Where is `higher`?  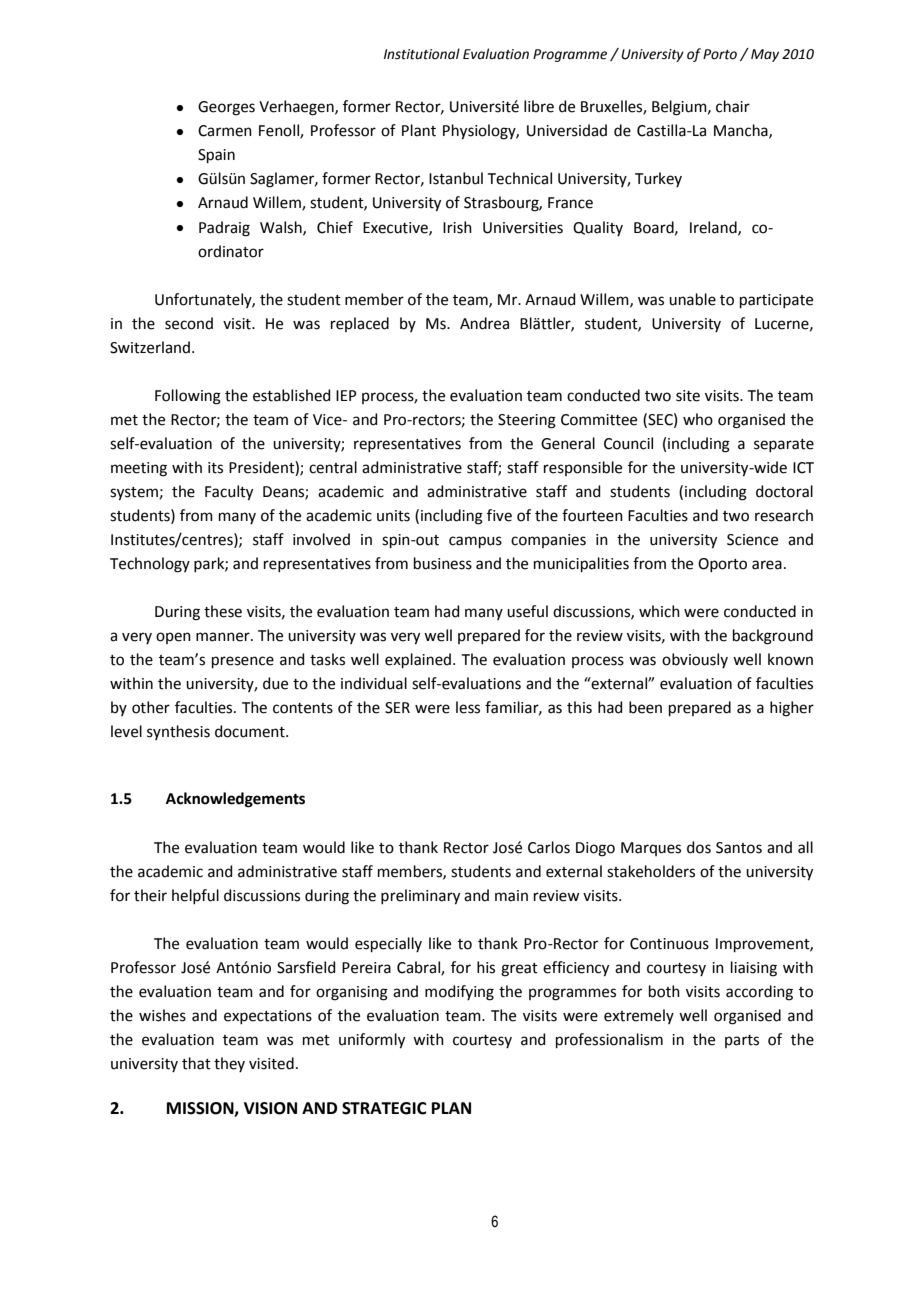
higher is located at coordinates (792, 709).
